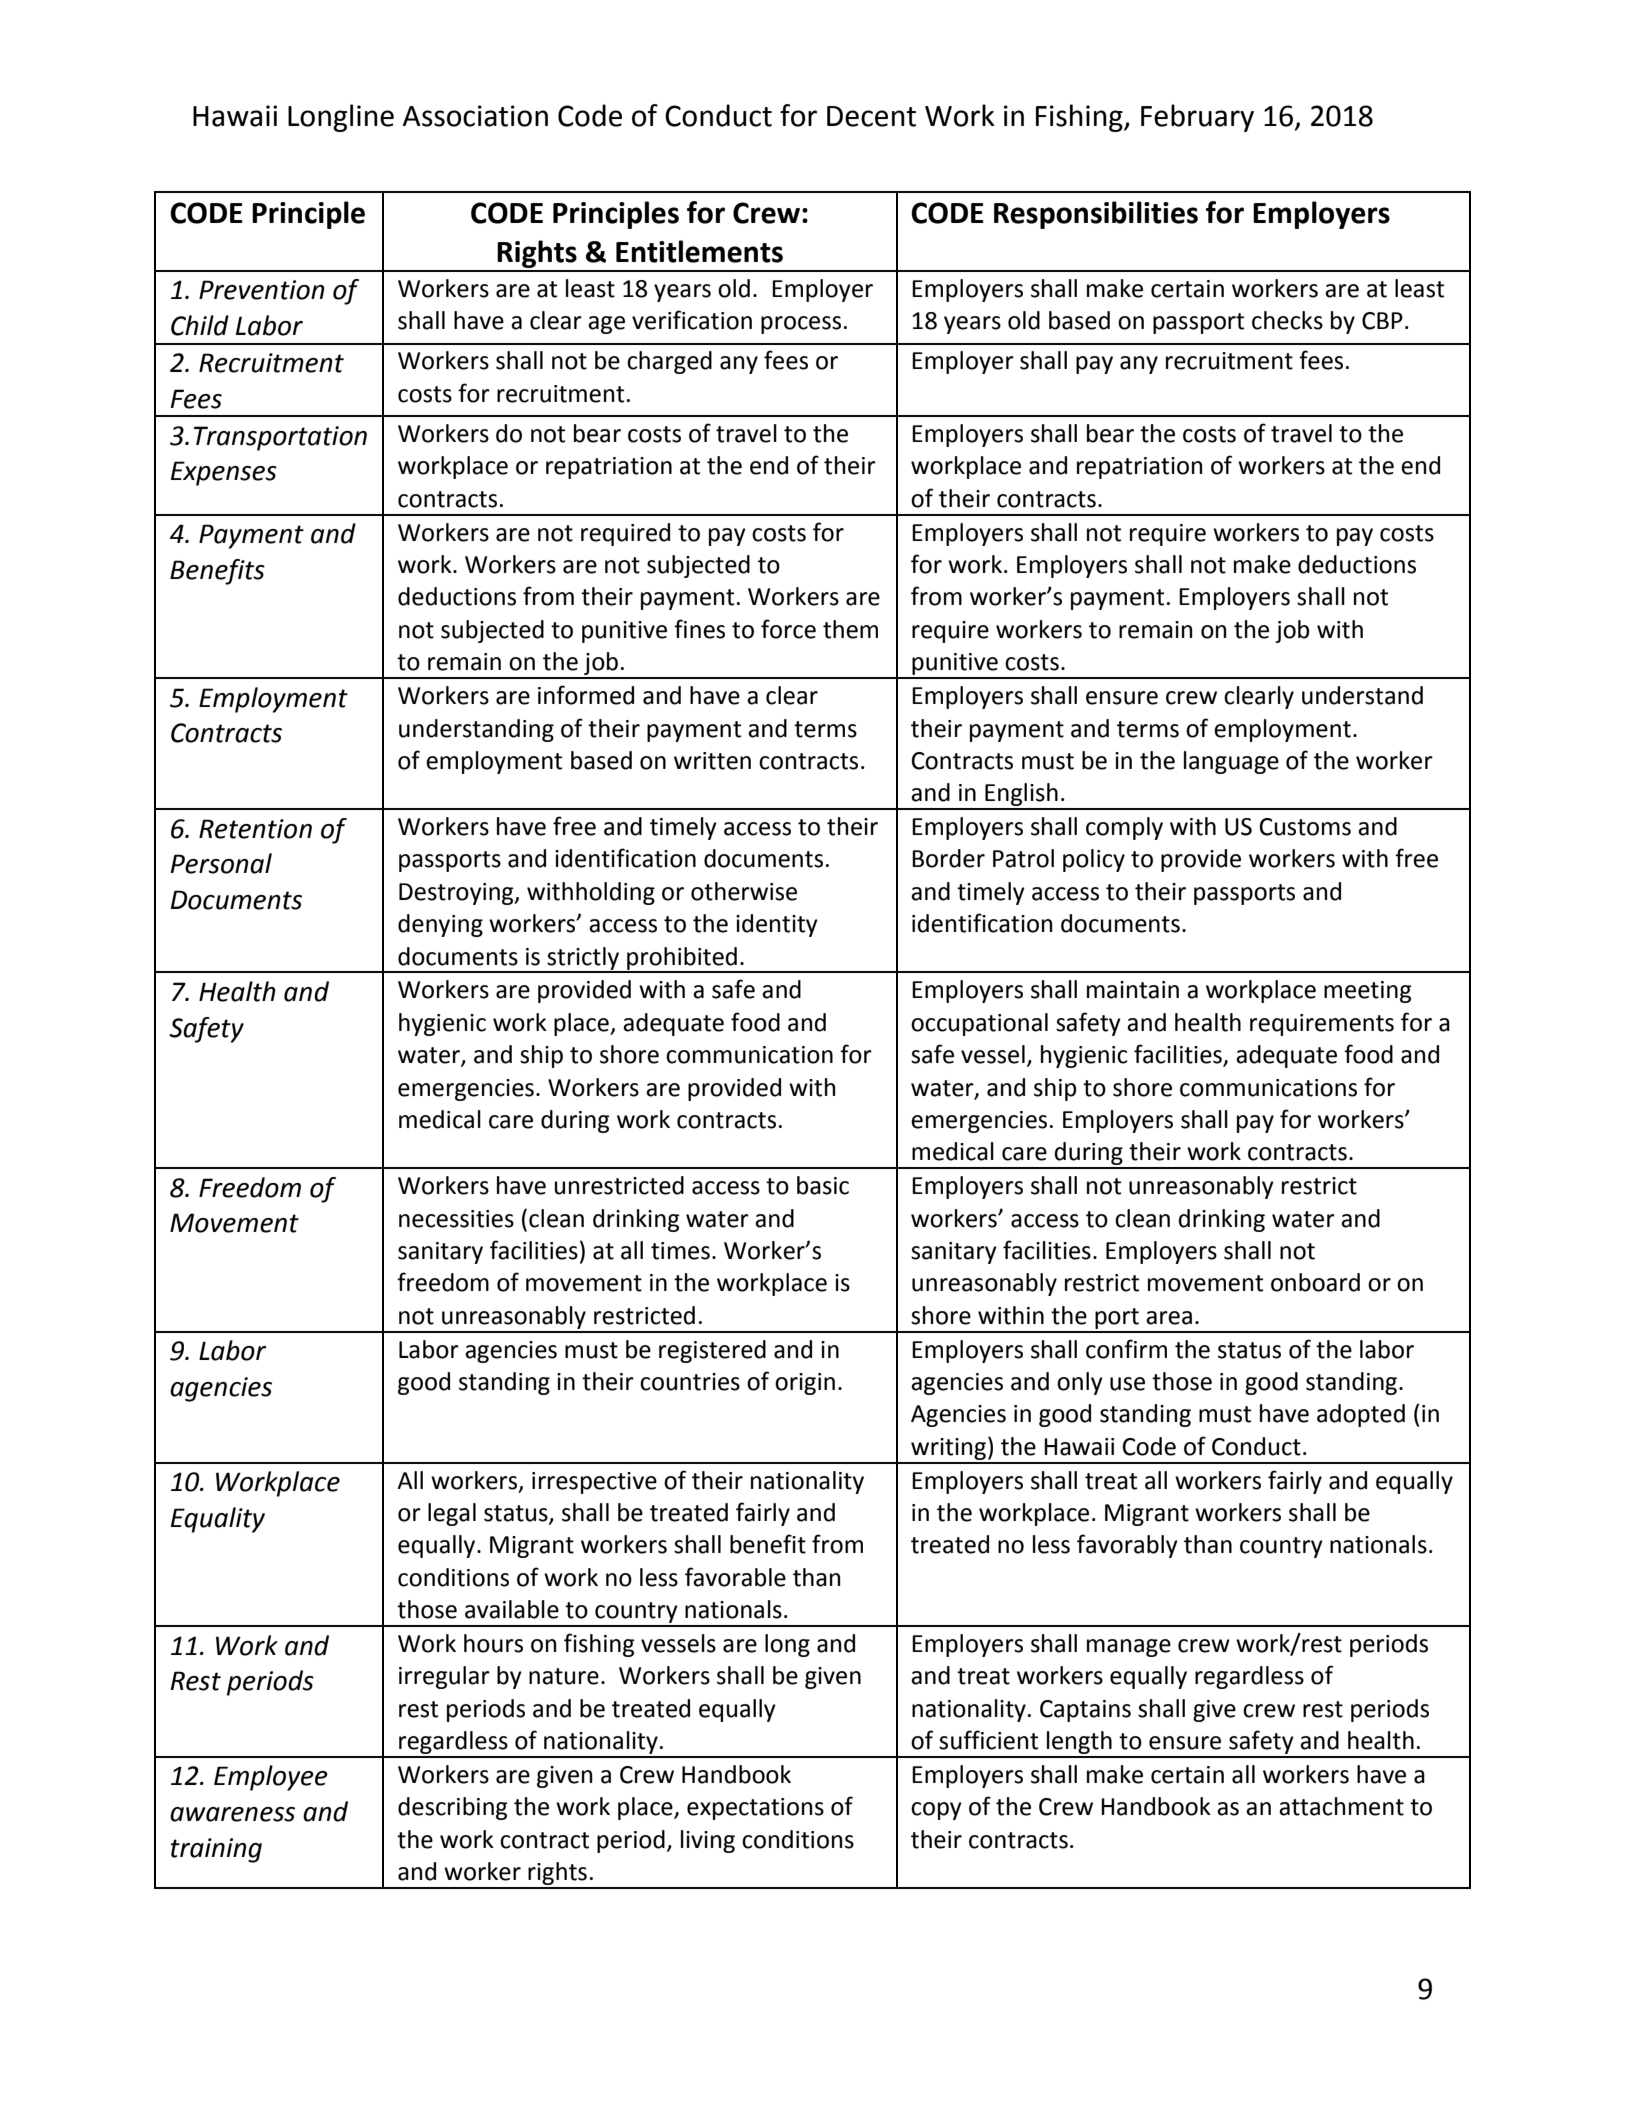 Image resolution: width=1625 pixels, height=2103 pixels. Describe the element at coordinates (1197, 118) in the page. I see `February` at that location.
